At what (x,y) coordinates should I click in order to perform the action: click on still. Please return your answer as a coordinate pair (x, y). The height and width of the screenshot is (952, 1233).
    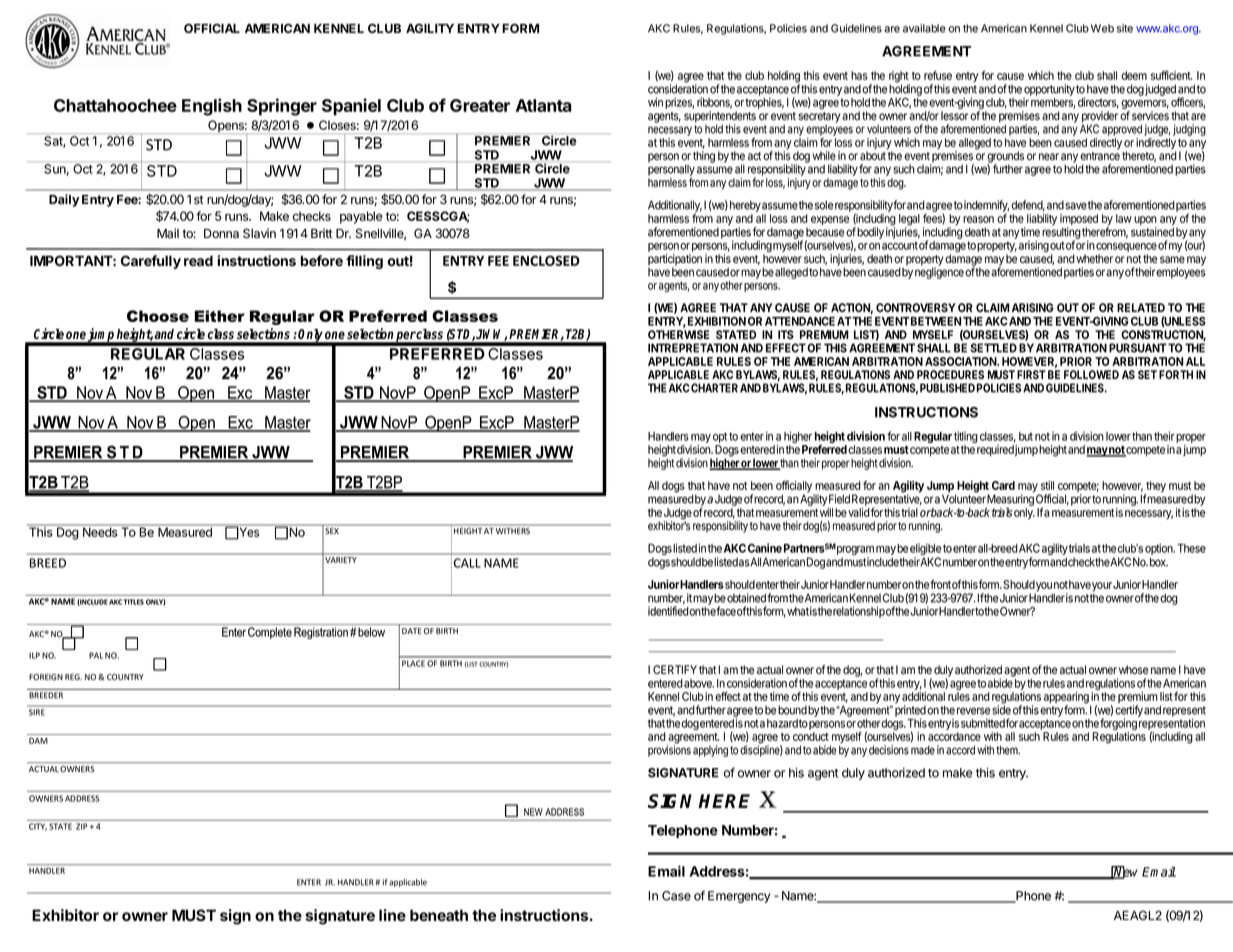
    Looking at the image, I should click on (1047, 485).
